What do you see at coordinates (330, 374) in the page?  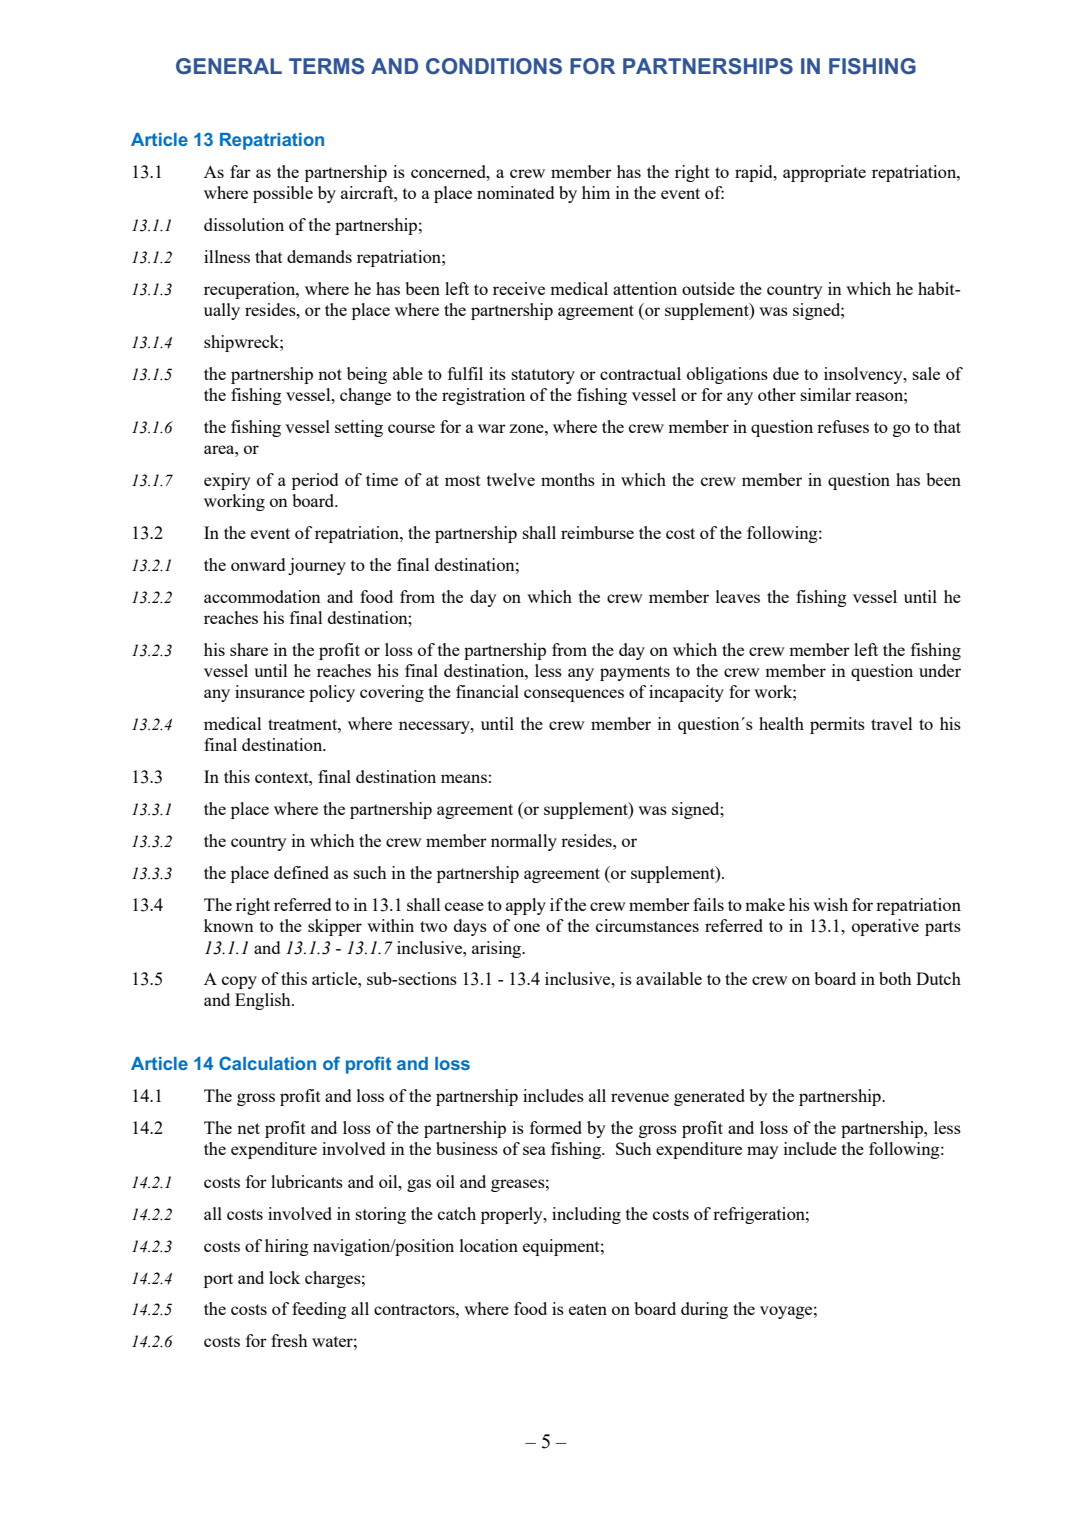 I see `not` at bounding box center [330, 374].
